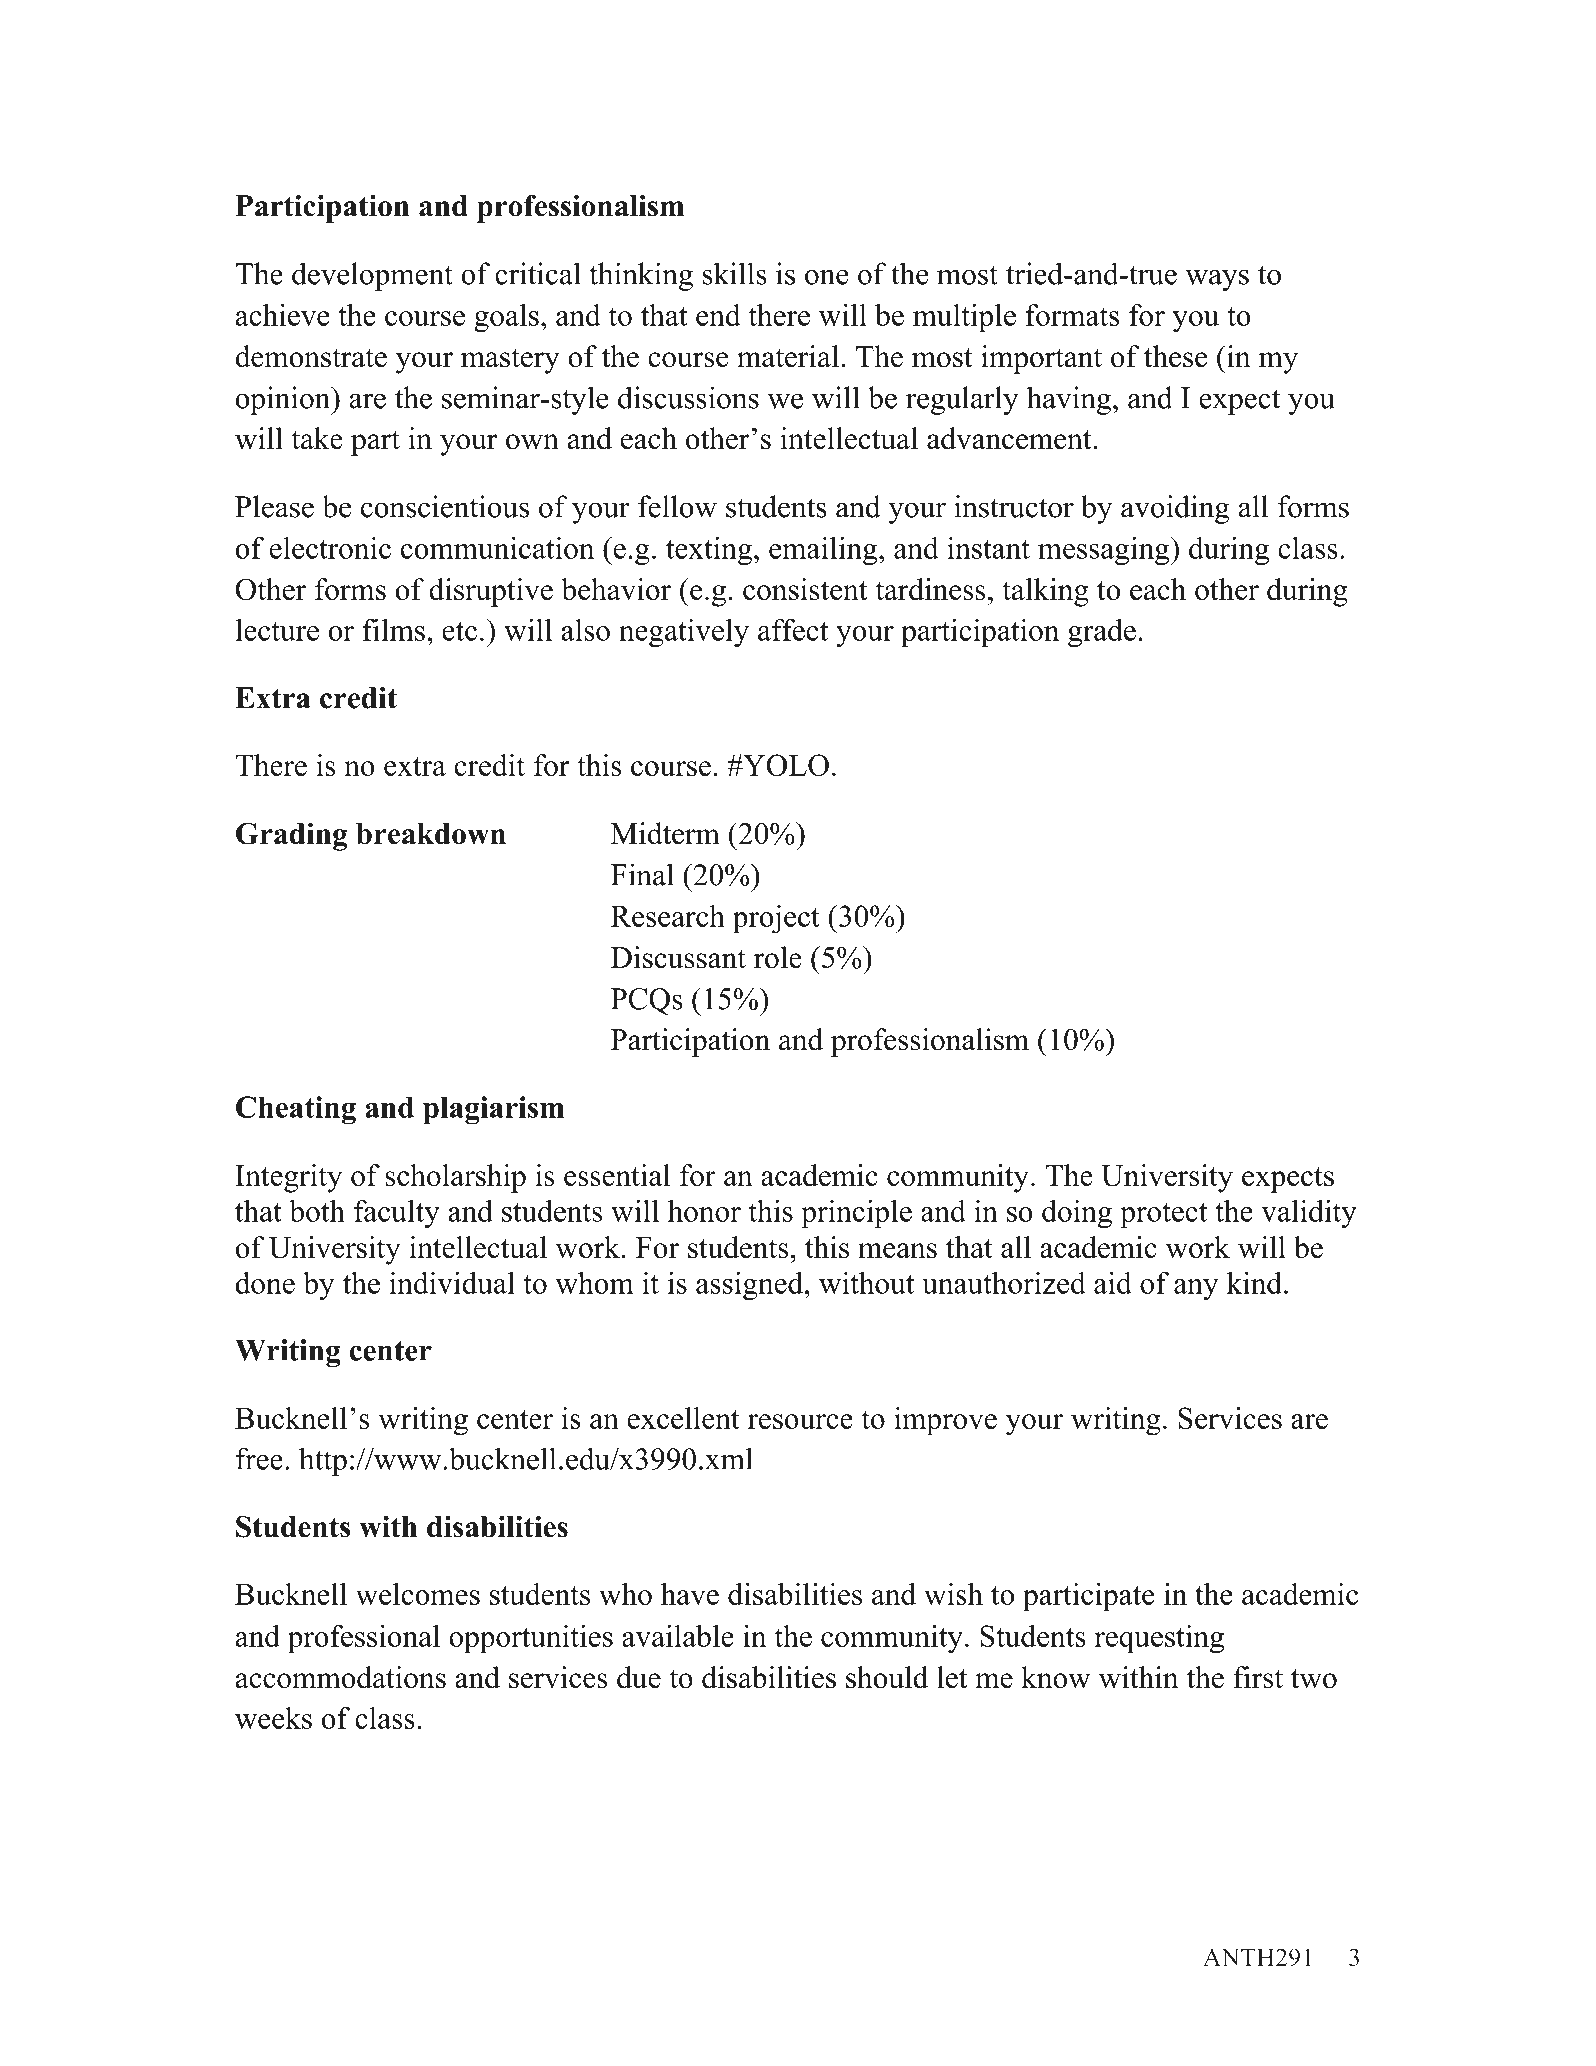  Describe the element at coordinates (1159, 1639) in the page. I see `requesting` at that location.
